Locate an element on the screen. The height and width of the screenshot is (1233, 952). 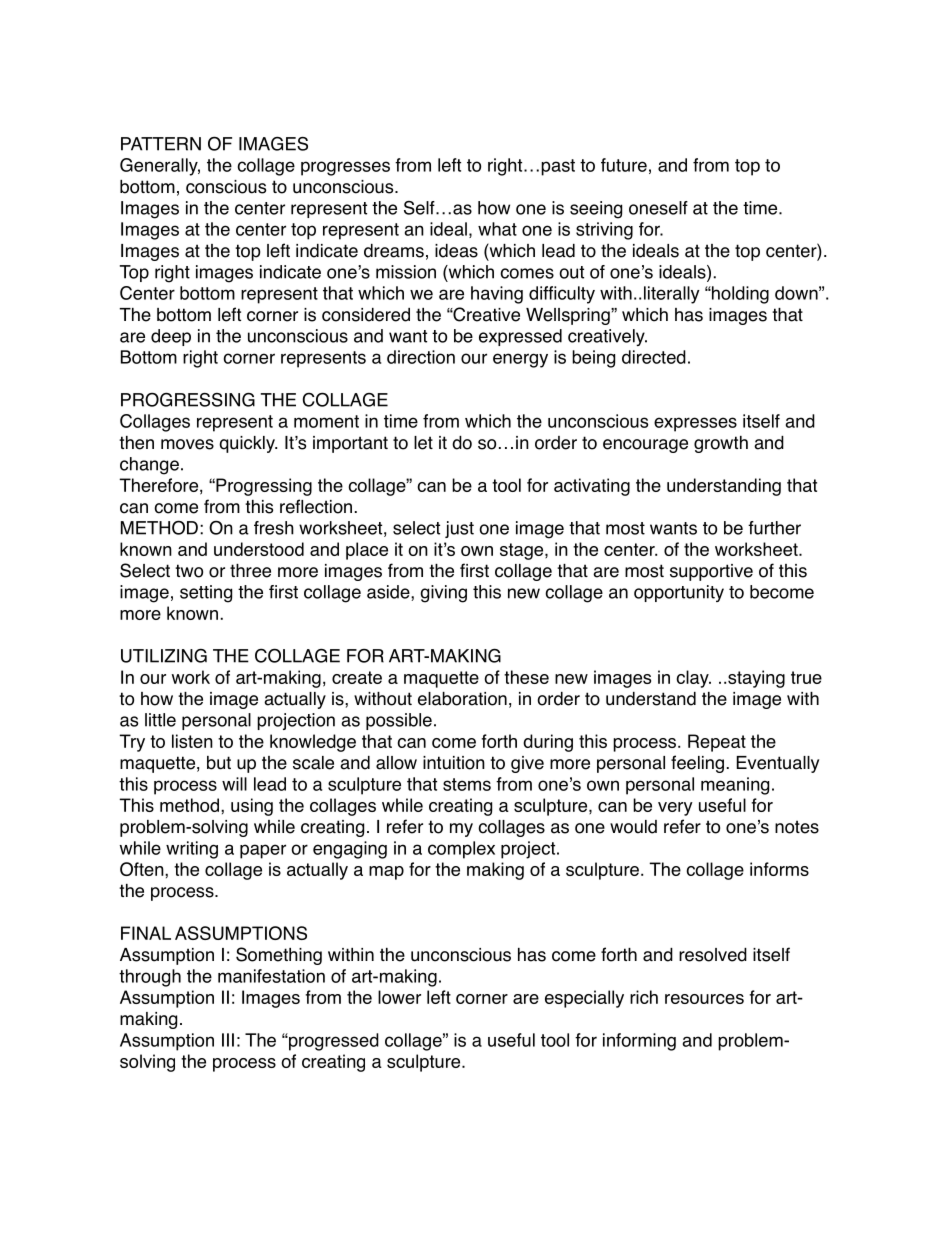
III is located at coordinates (228, 1040).
